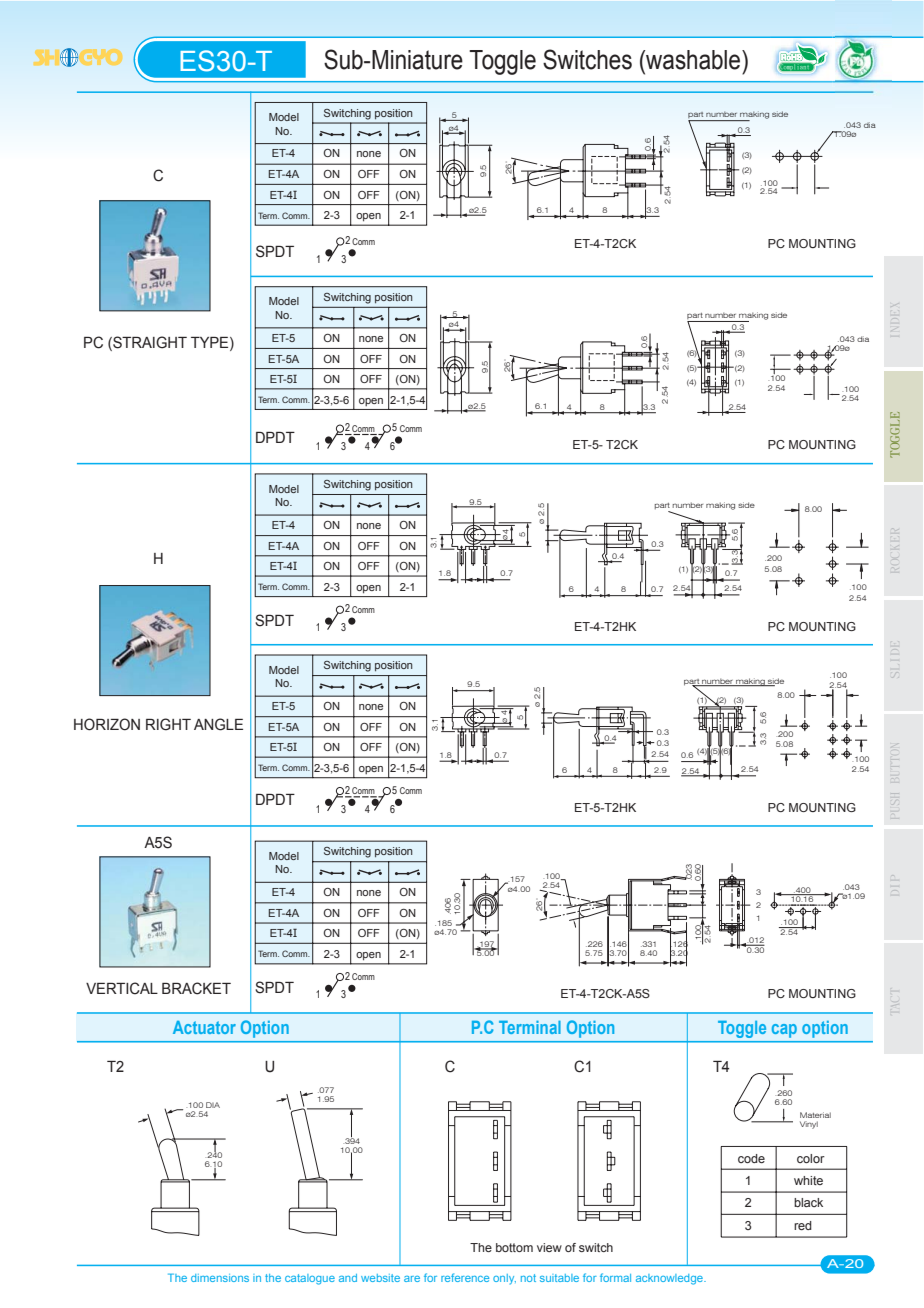 The height and width of the image is (1308, 924). What do you see at coordinates (803, 1225) in the image?
I see `red` at bounding box center [803, 1225].
